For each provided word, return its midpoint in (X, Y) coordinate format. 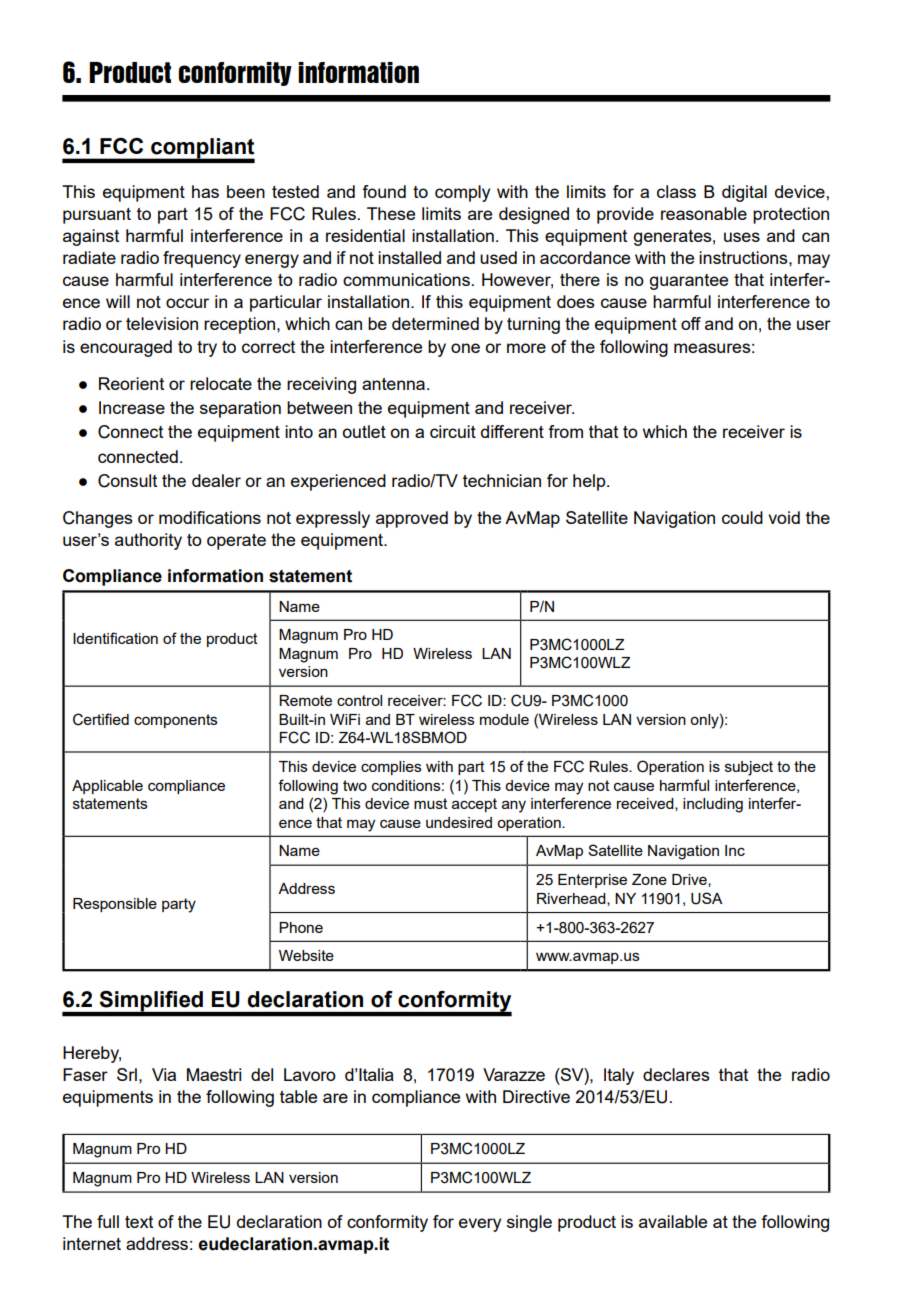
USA (707, 898)
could (742, 517)
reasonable (704, 213)
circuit (453, 431)
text (139, 1222)
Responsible (115, 905)
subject (749, 768)
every (480, 1225)
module (504, 719)
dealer (216, 480)
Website (306, 955)
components (176, 721)
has (205, 191)
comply (462, 193)
